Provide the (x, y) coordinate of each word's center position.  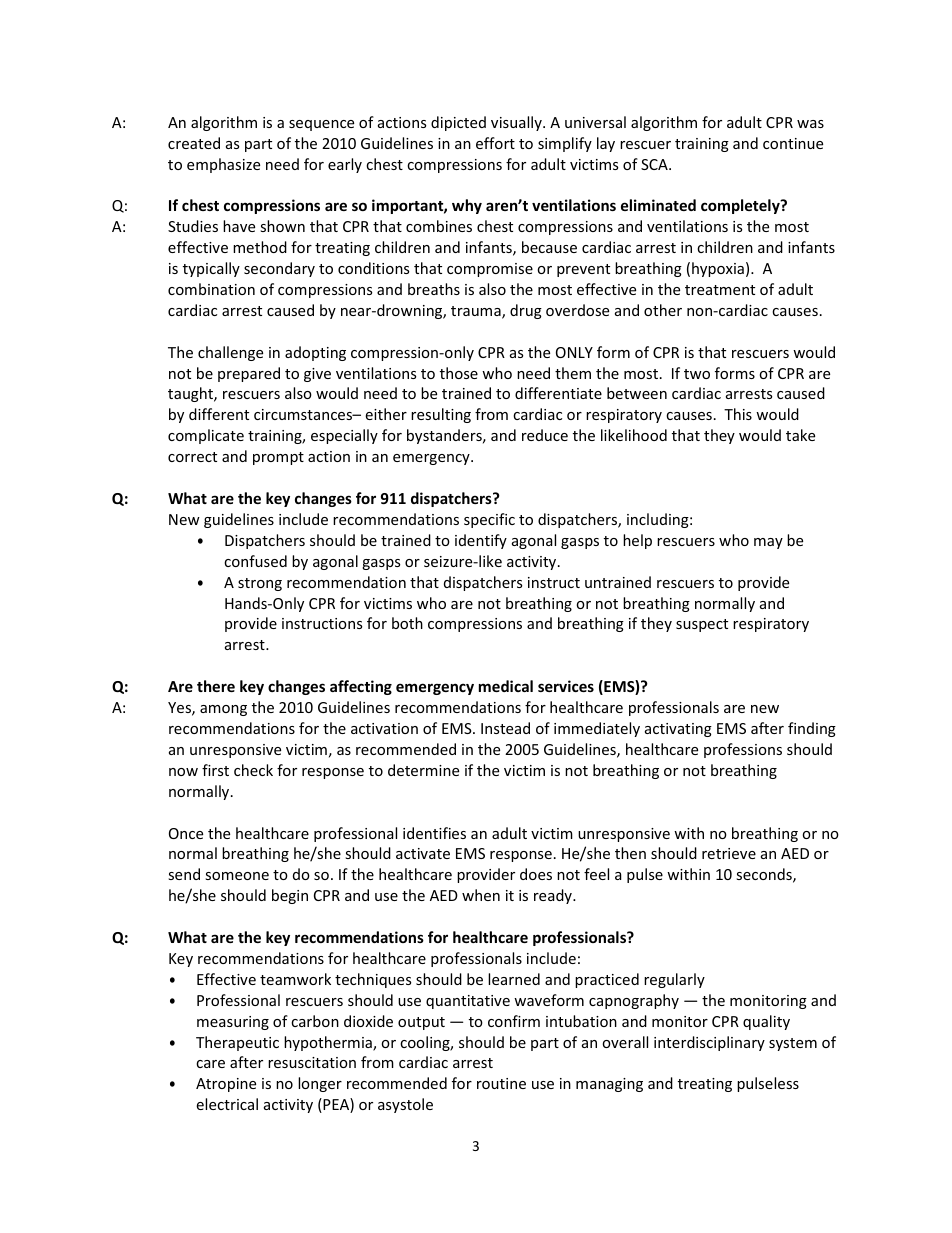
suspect (702, 625)
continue (793, 143)
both (407, 623)
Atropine (226, 1085)
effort (495, 143)
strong (260, 584)
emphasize (223, 165)
